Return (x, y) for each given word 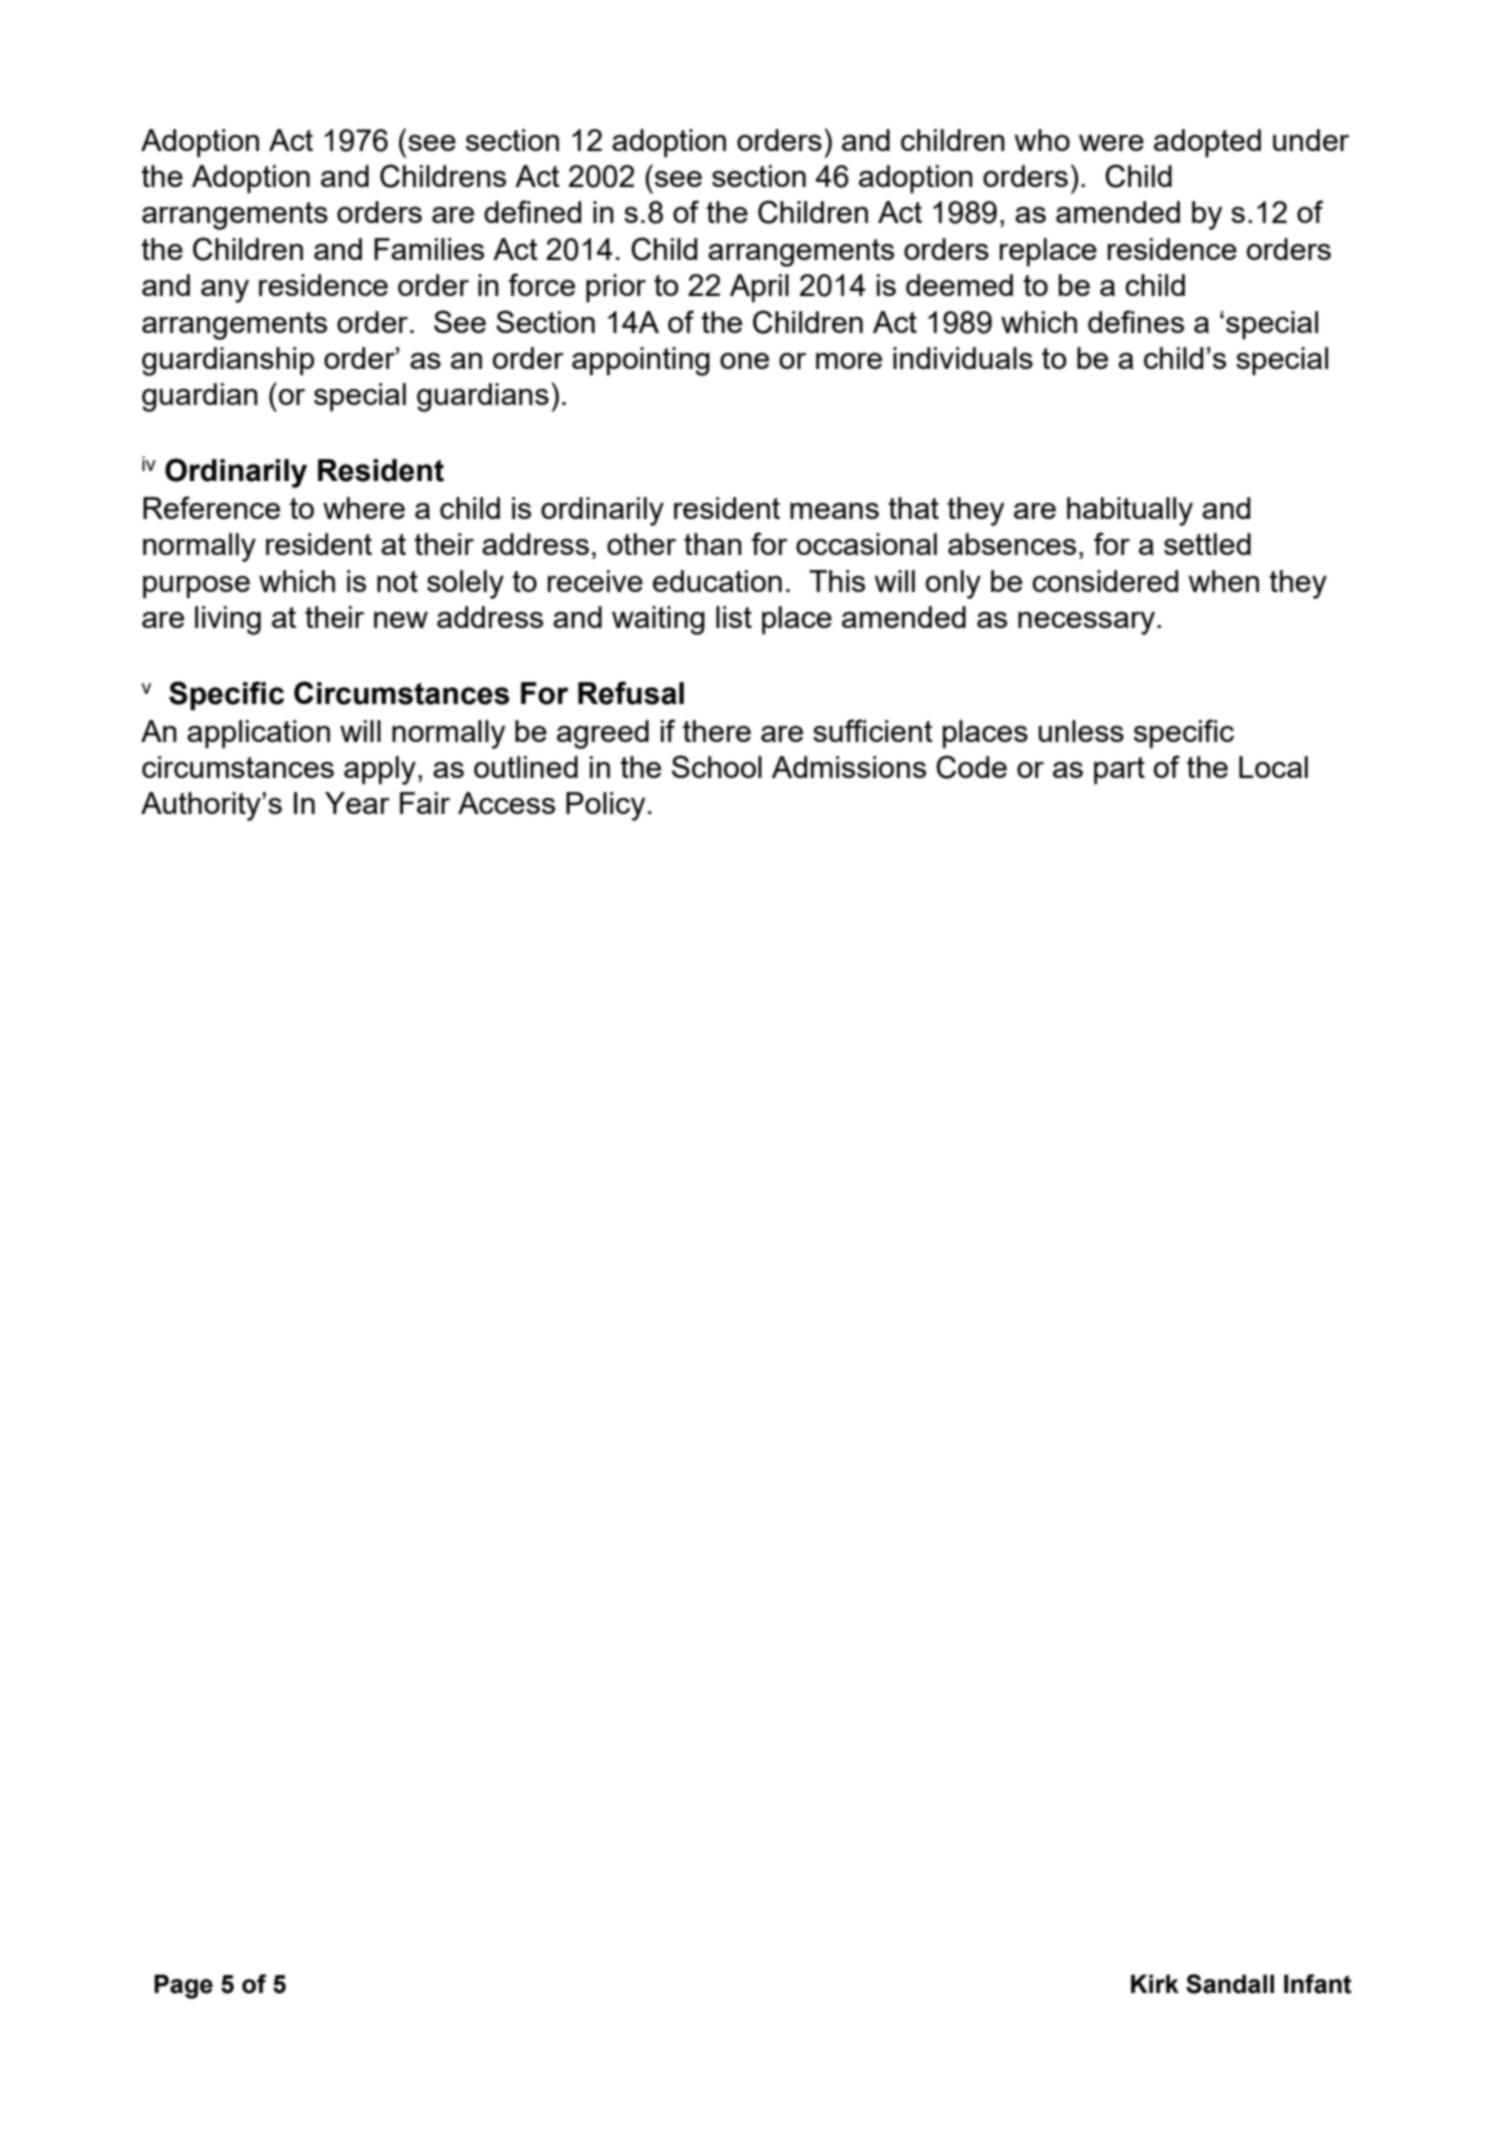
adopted (1207, 143)
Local (1273, 767)
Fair (425, 803)
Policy (605, 806)
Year (357, 803)
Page (183, 1986)
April (759, 288)
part (1119, 771)
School (717, 766)
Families (429, 249)
